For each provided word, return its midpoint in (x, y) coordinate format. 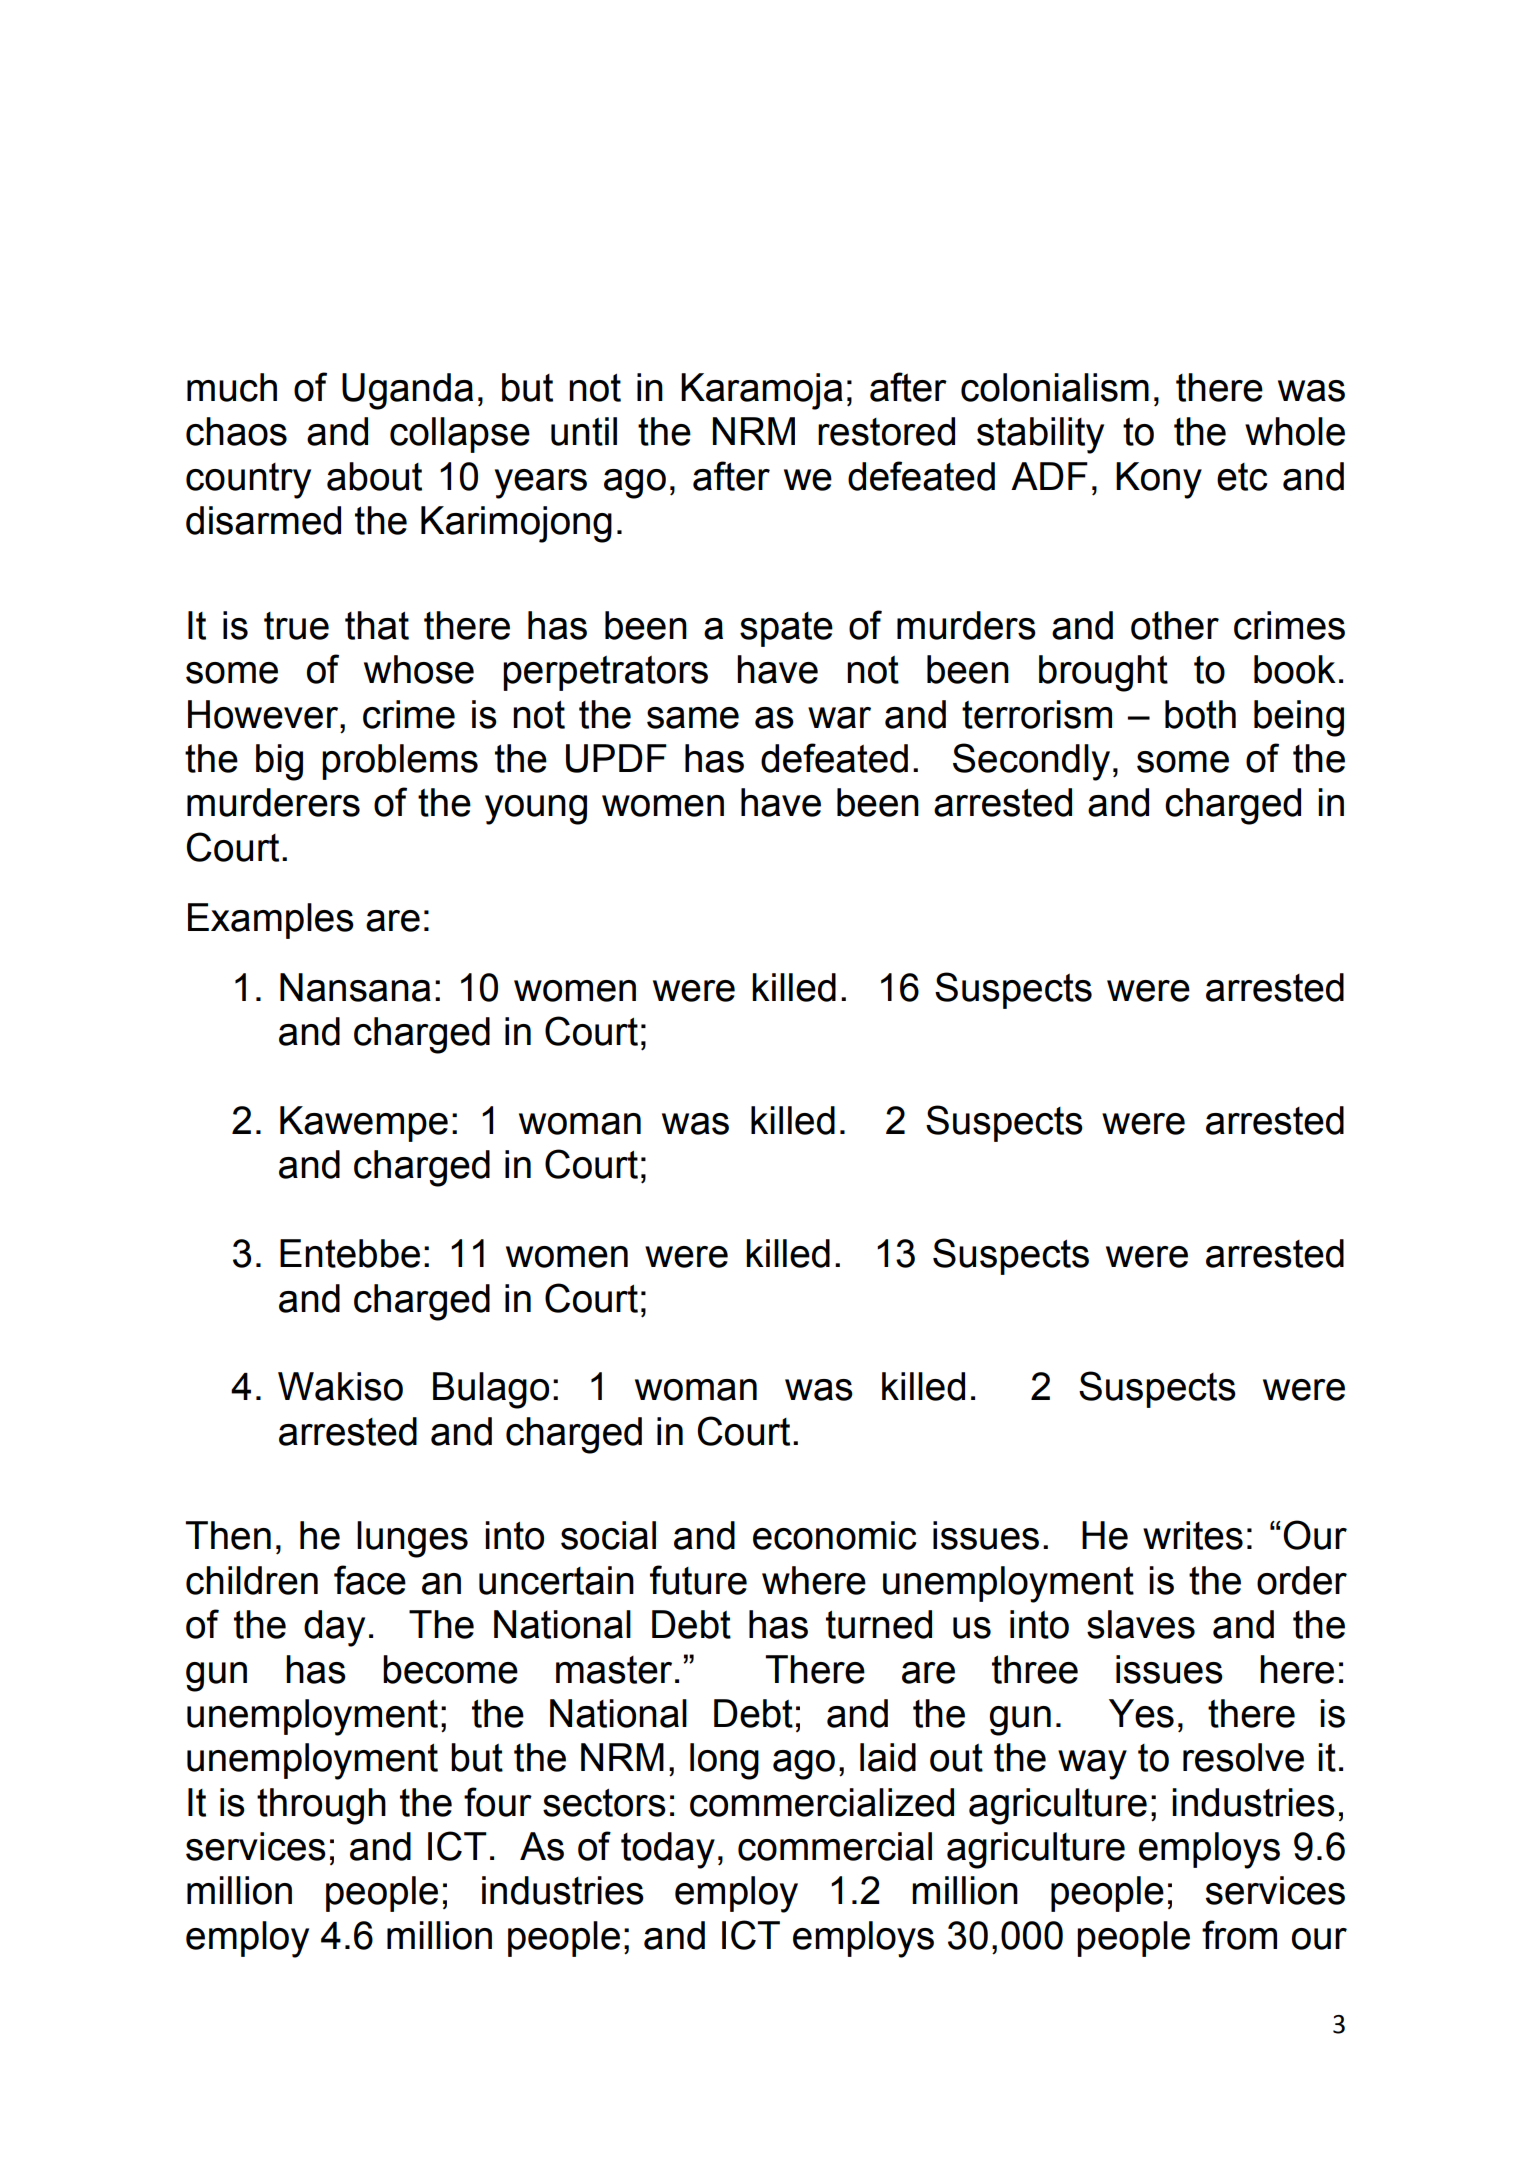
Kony (1159, 480)
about (374, 476)
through (321, 1806)
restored (886, 431)
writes (1193, 1535)
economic (835, 1535)
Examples (271, 921)
